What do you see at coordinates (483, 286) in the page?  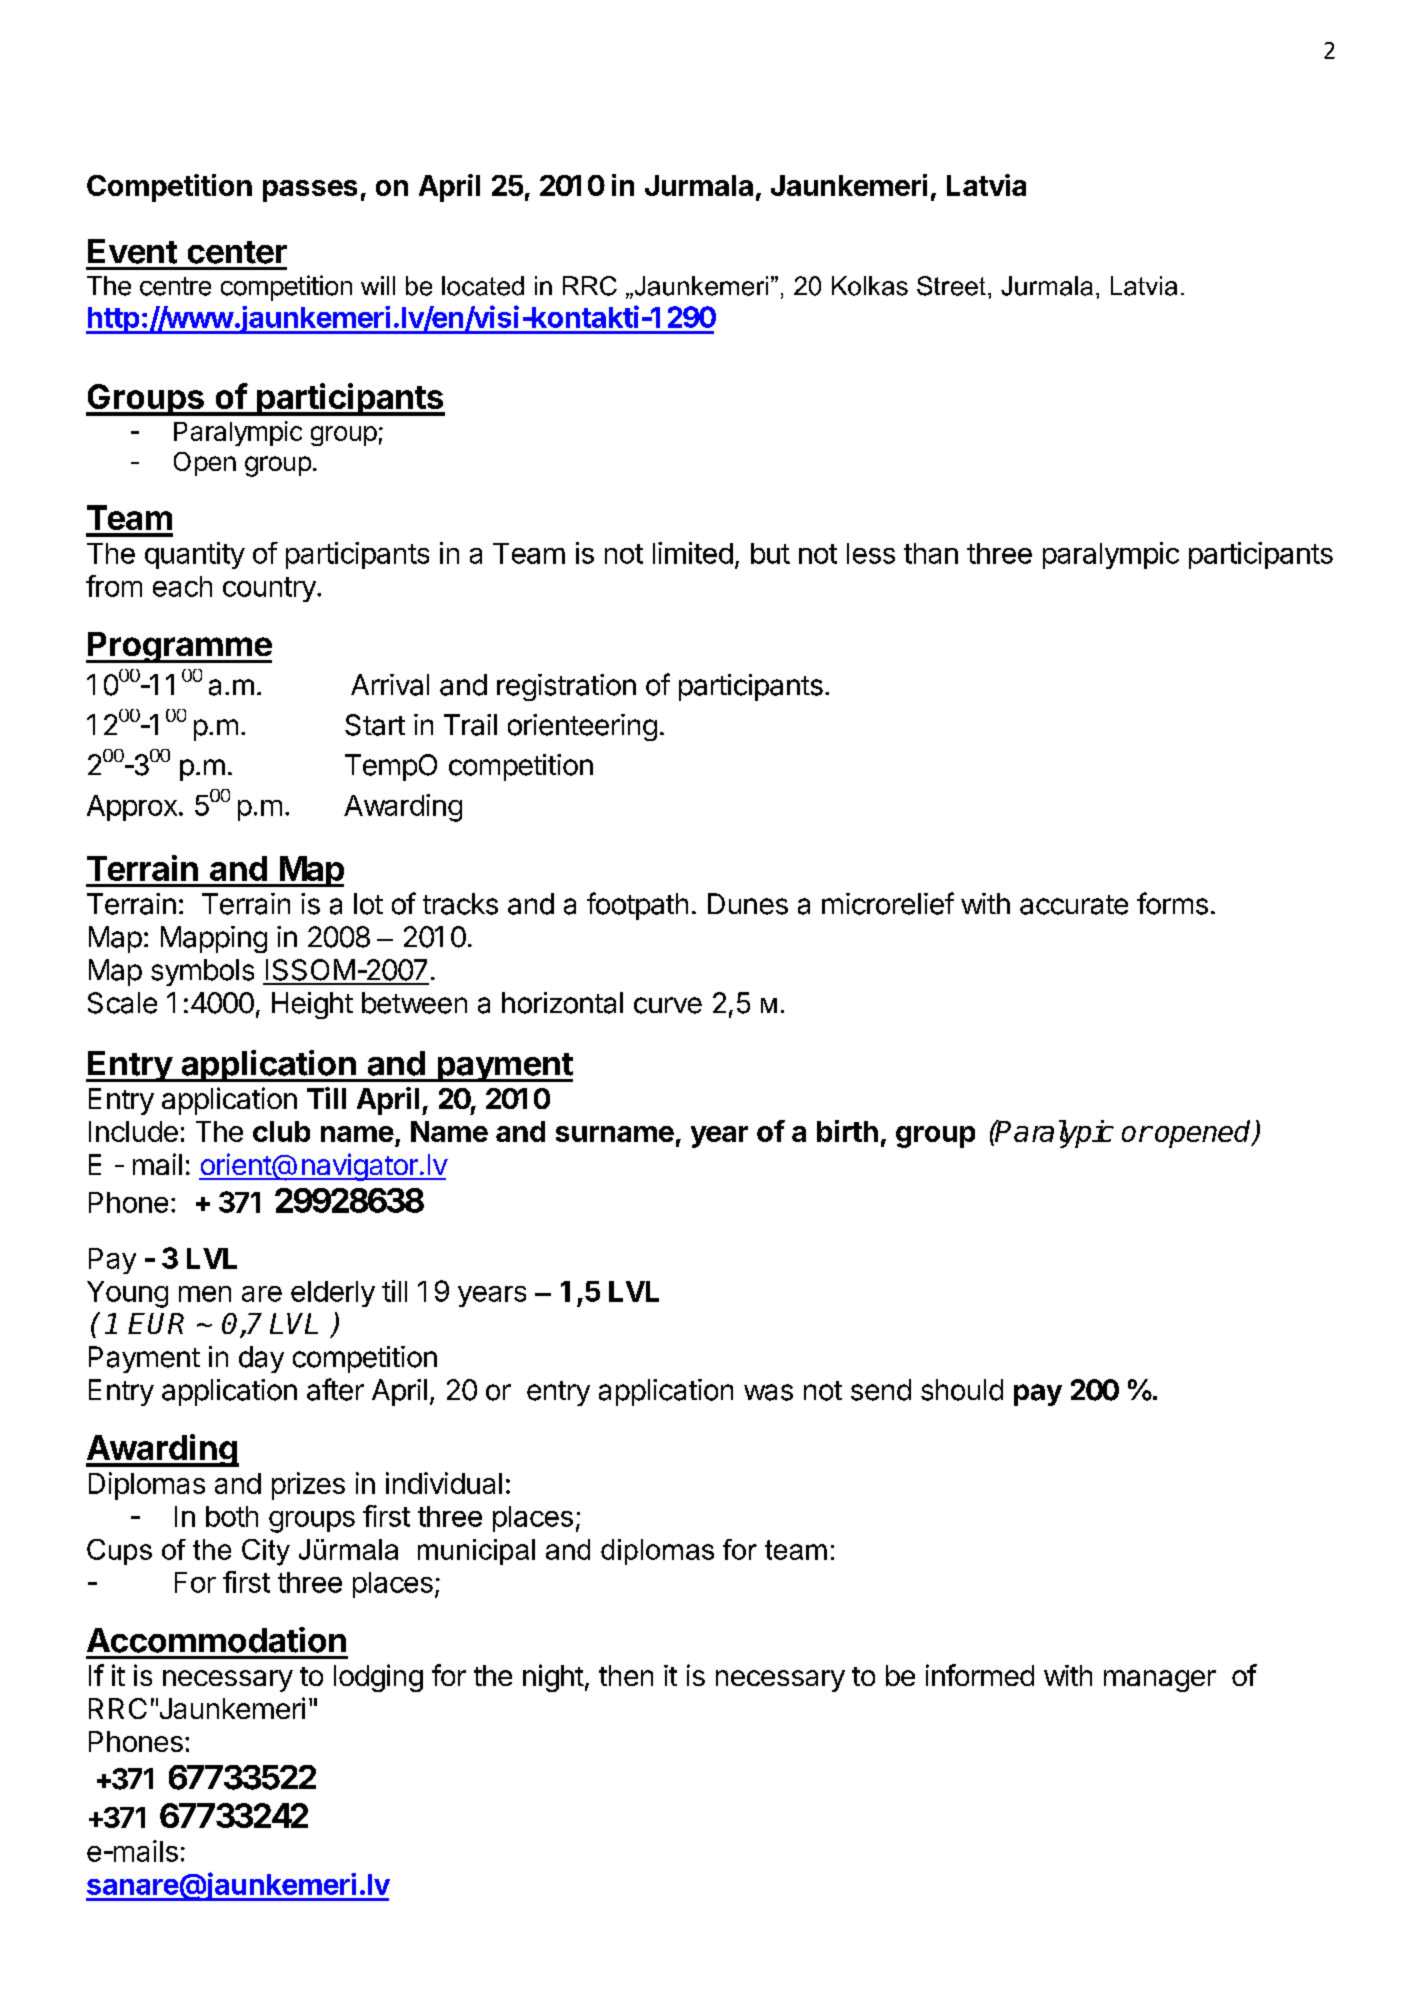 I see `located` at bounding box center [483, 286].
